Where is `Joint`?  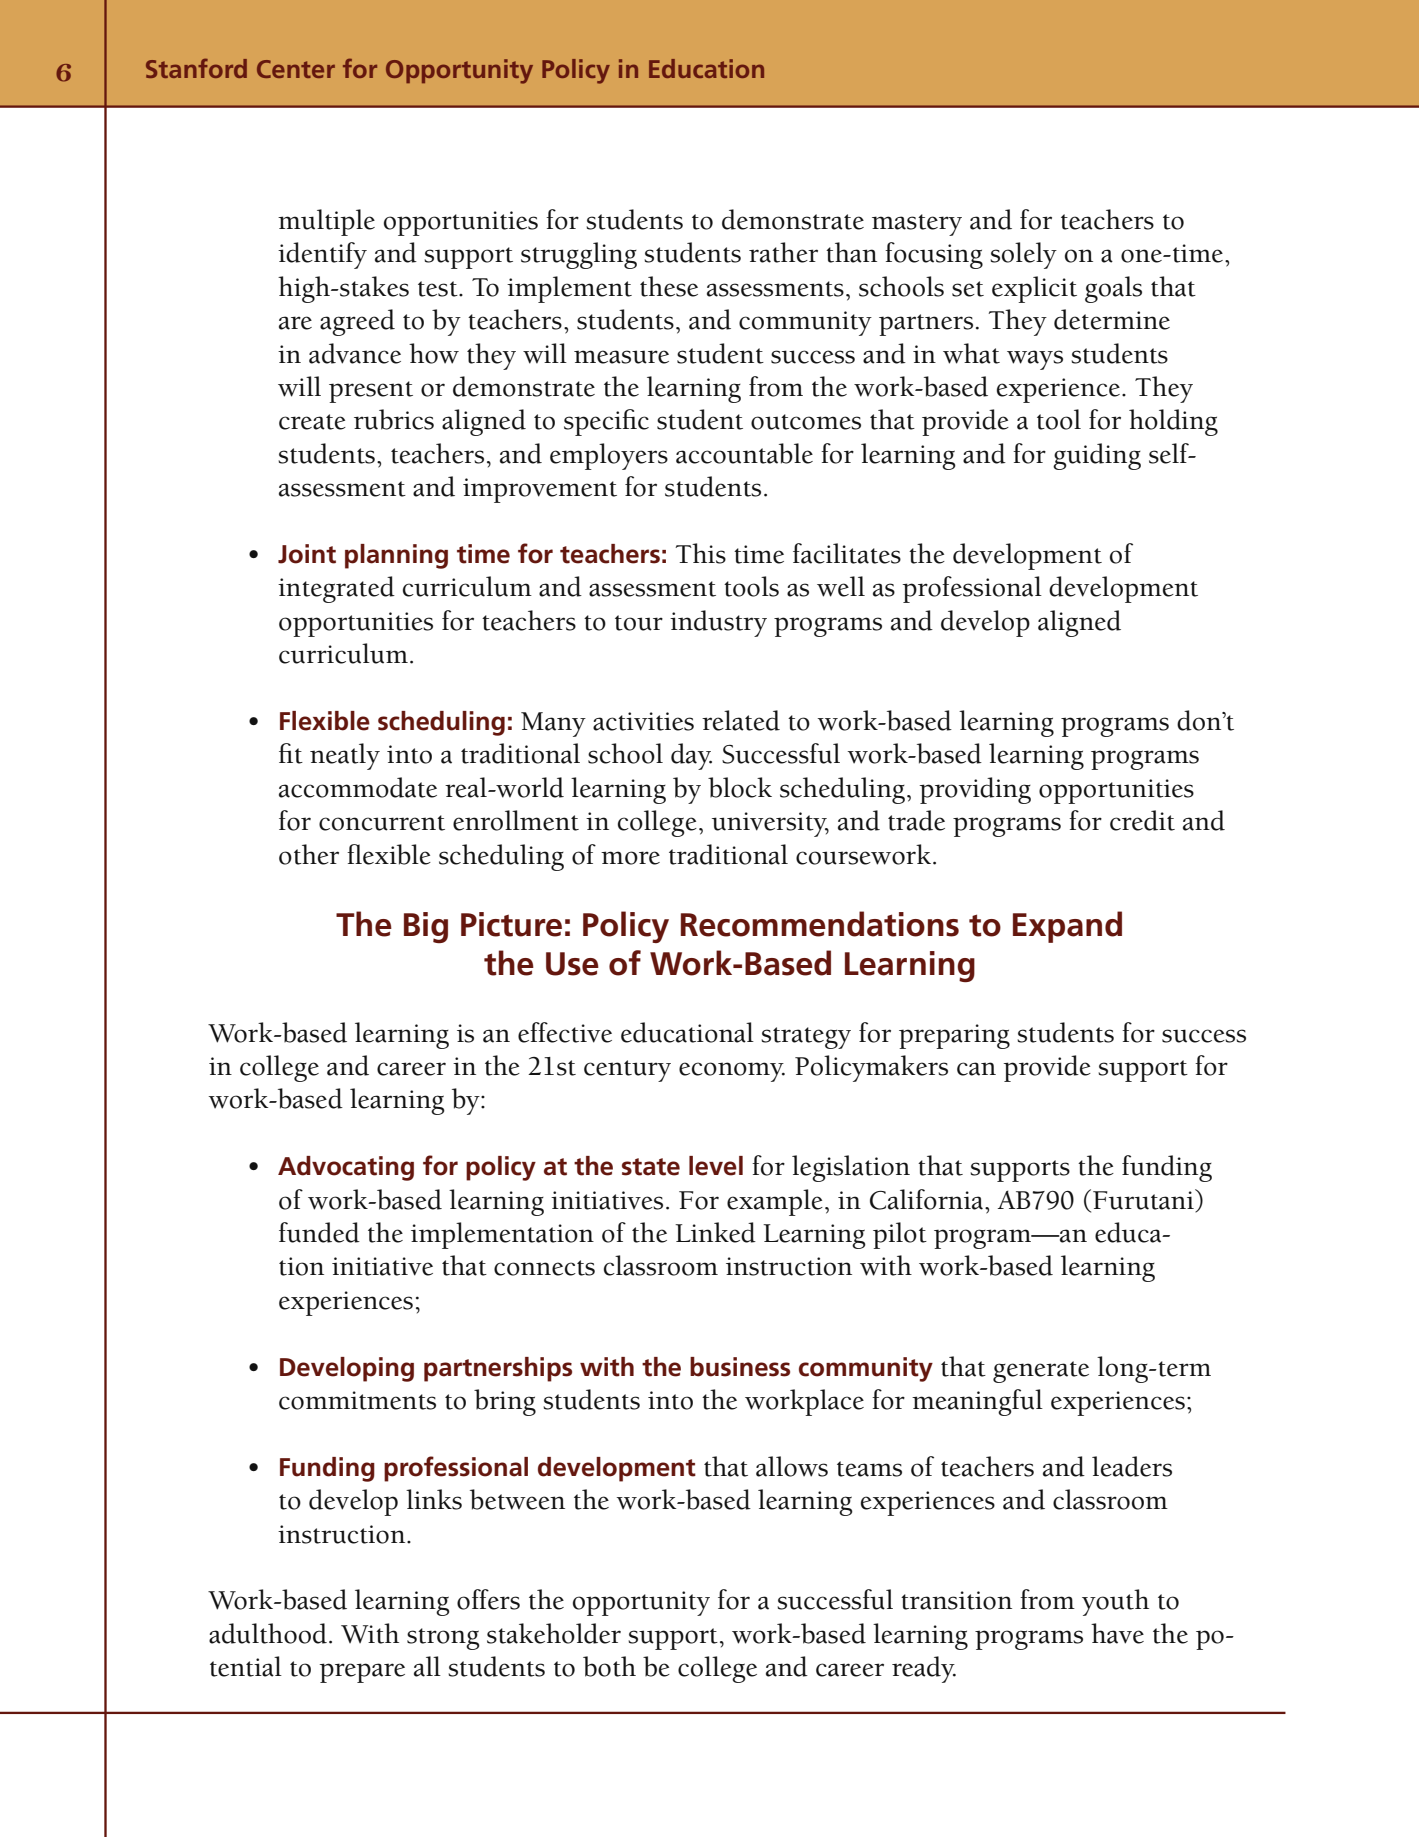
Joint is located at coordinates (307, 554).
